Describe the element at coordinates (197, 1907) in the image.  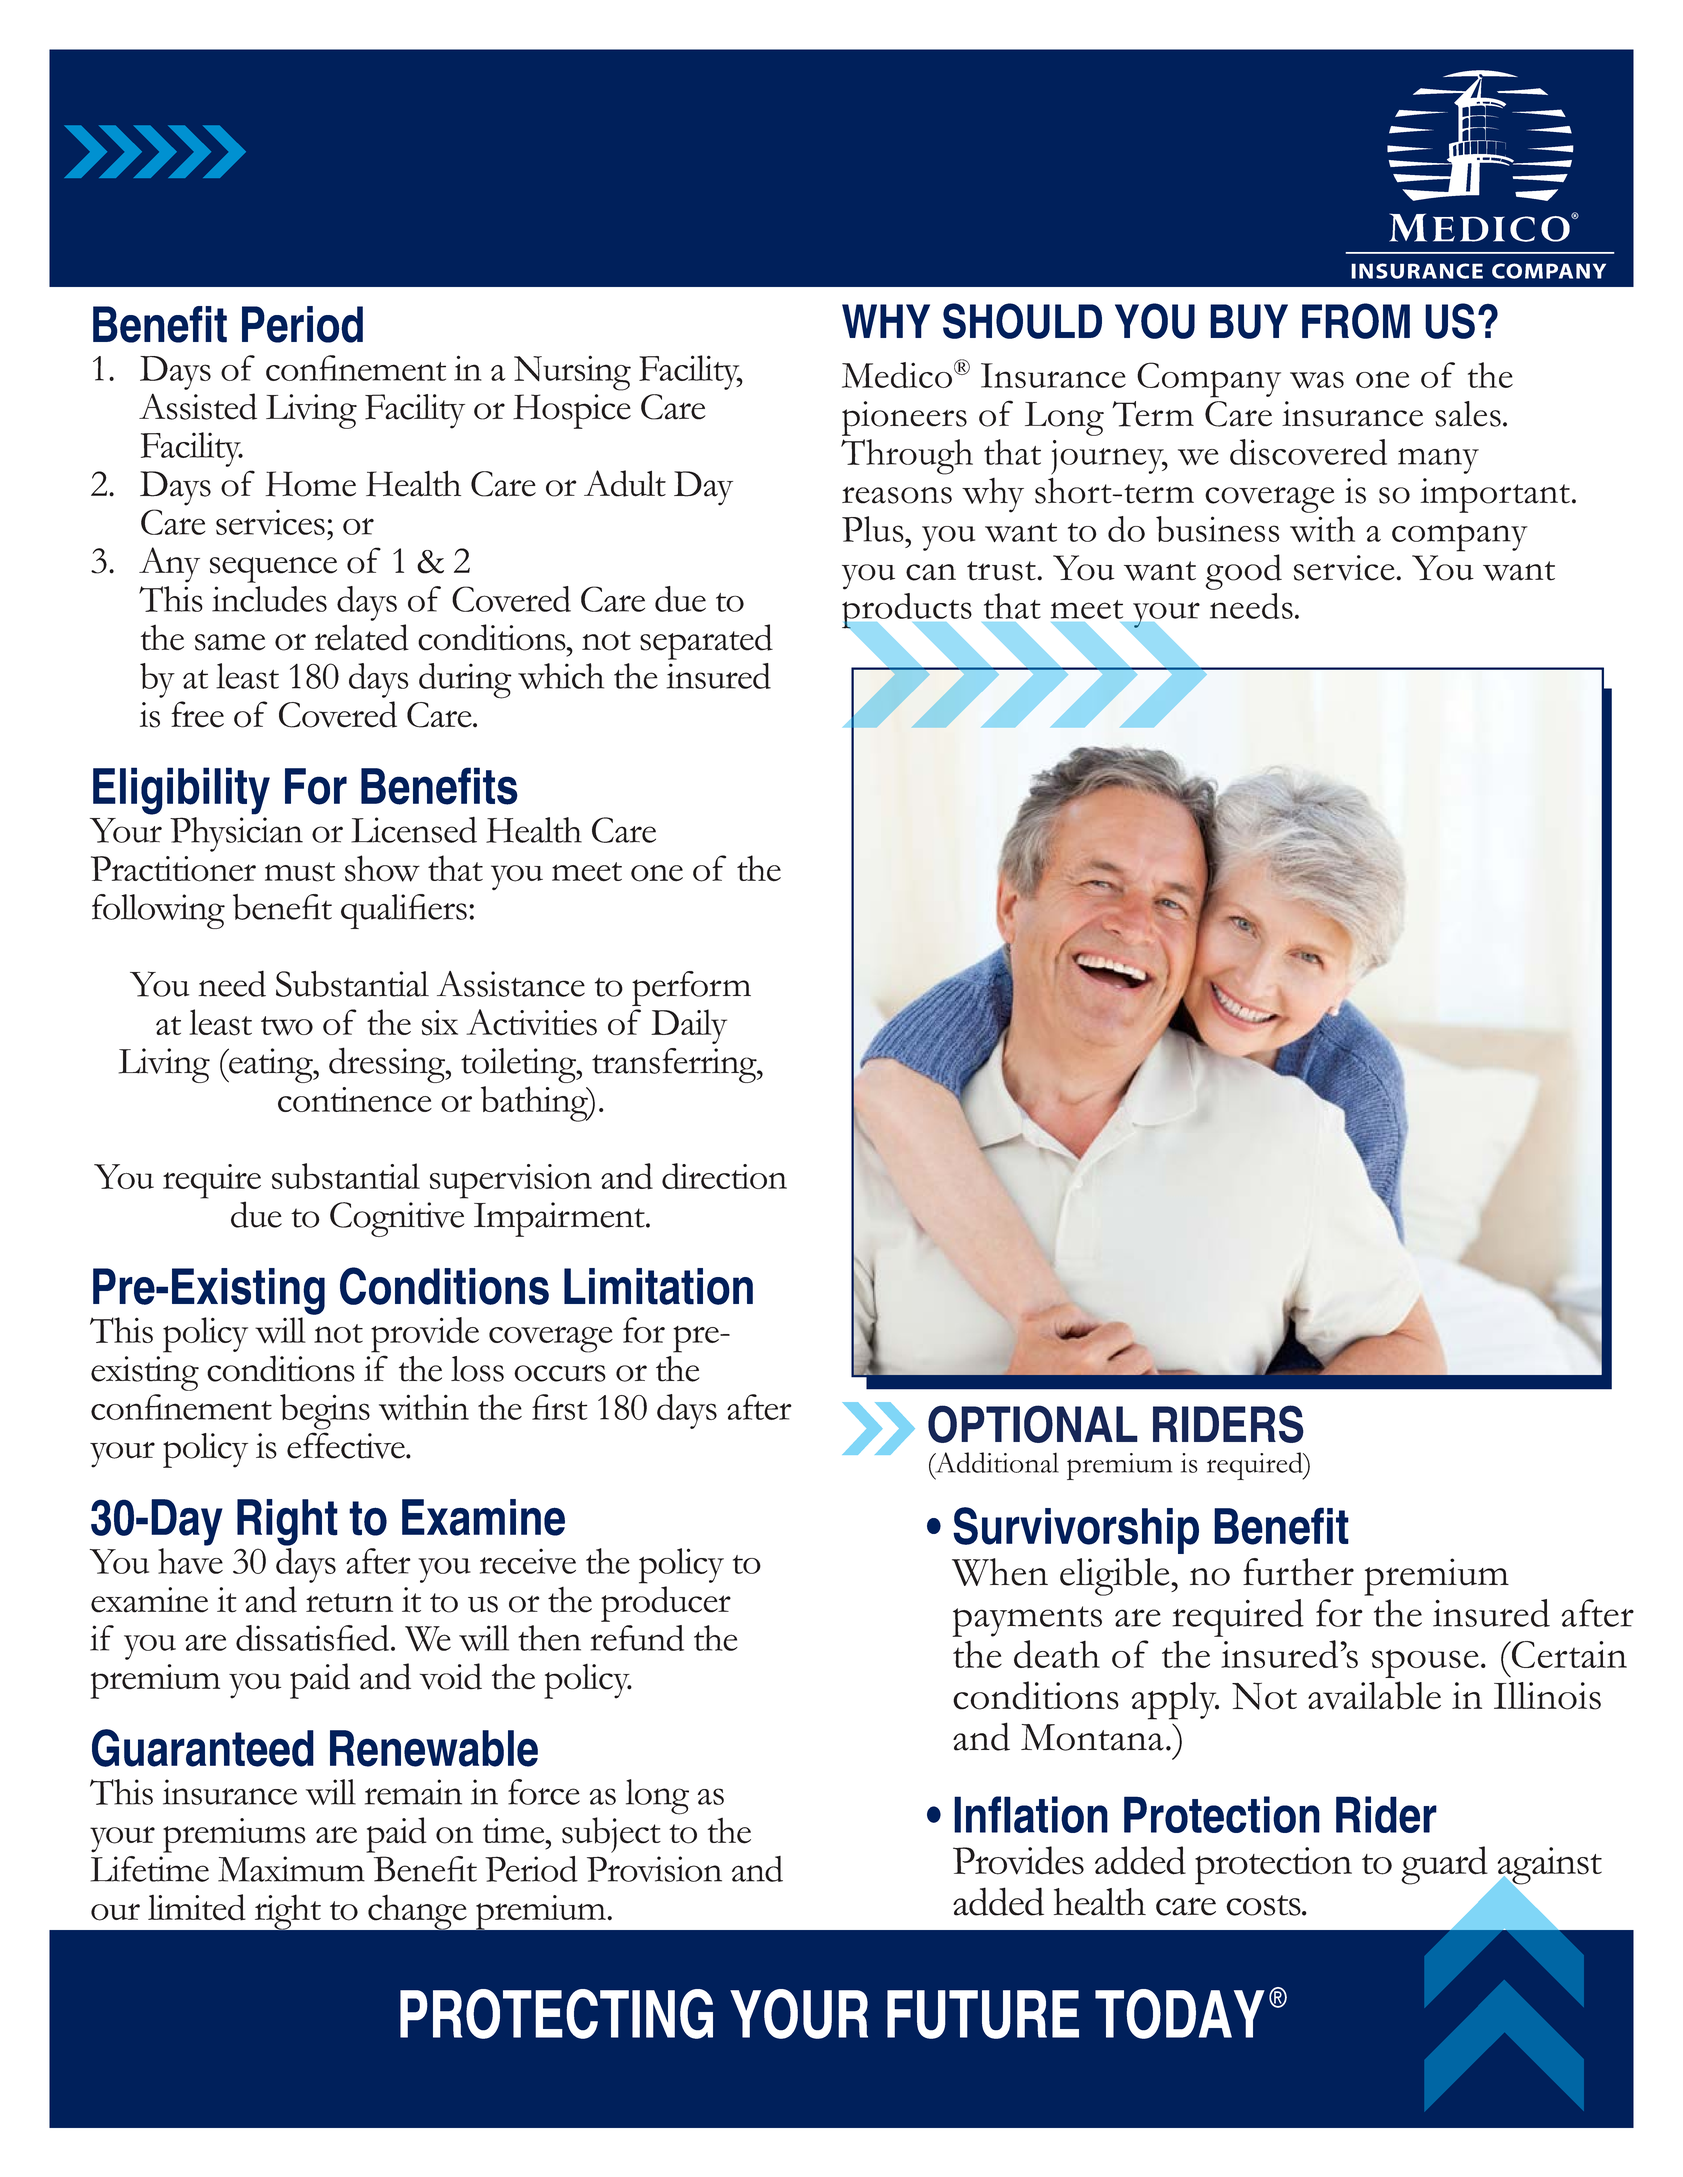
I see `limited` at that location.
